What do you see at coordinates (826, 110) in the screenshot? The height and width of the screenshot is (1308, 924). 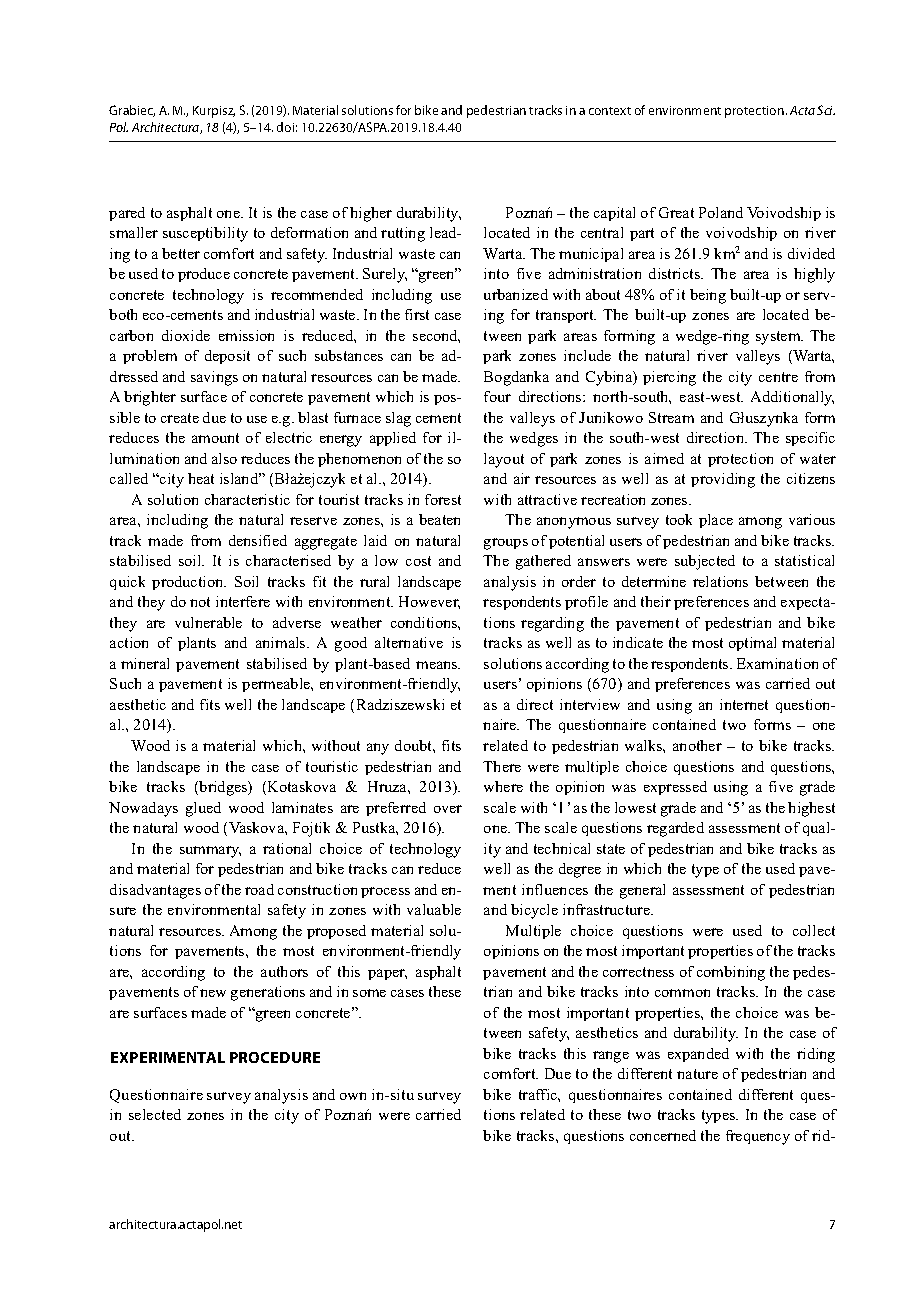 I see `Sci` at bounding box center [826, 110].
